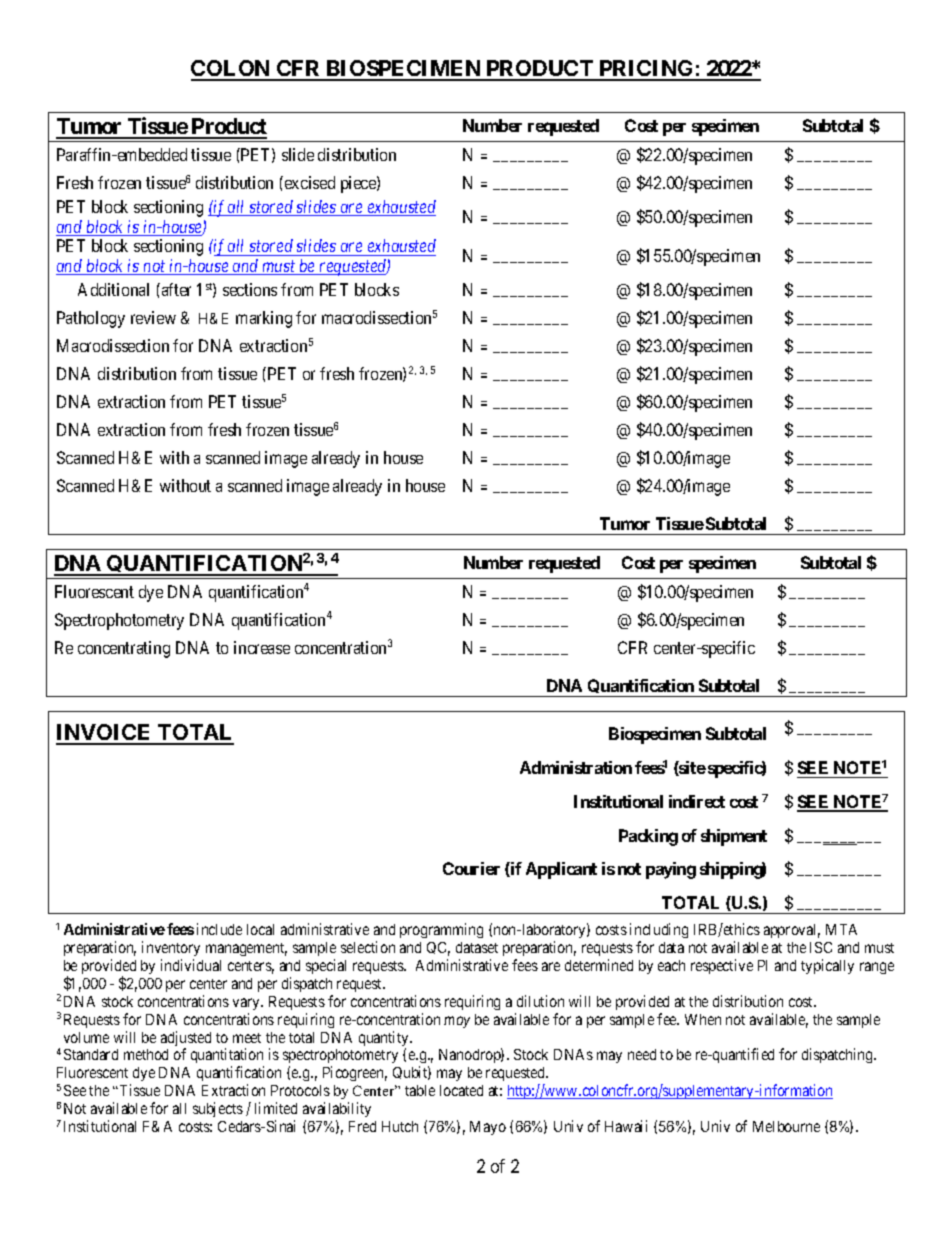 The height and width of the document is (1233, 952). I want to click on Courier, so click(471, 868).
